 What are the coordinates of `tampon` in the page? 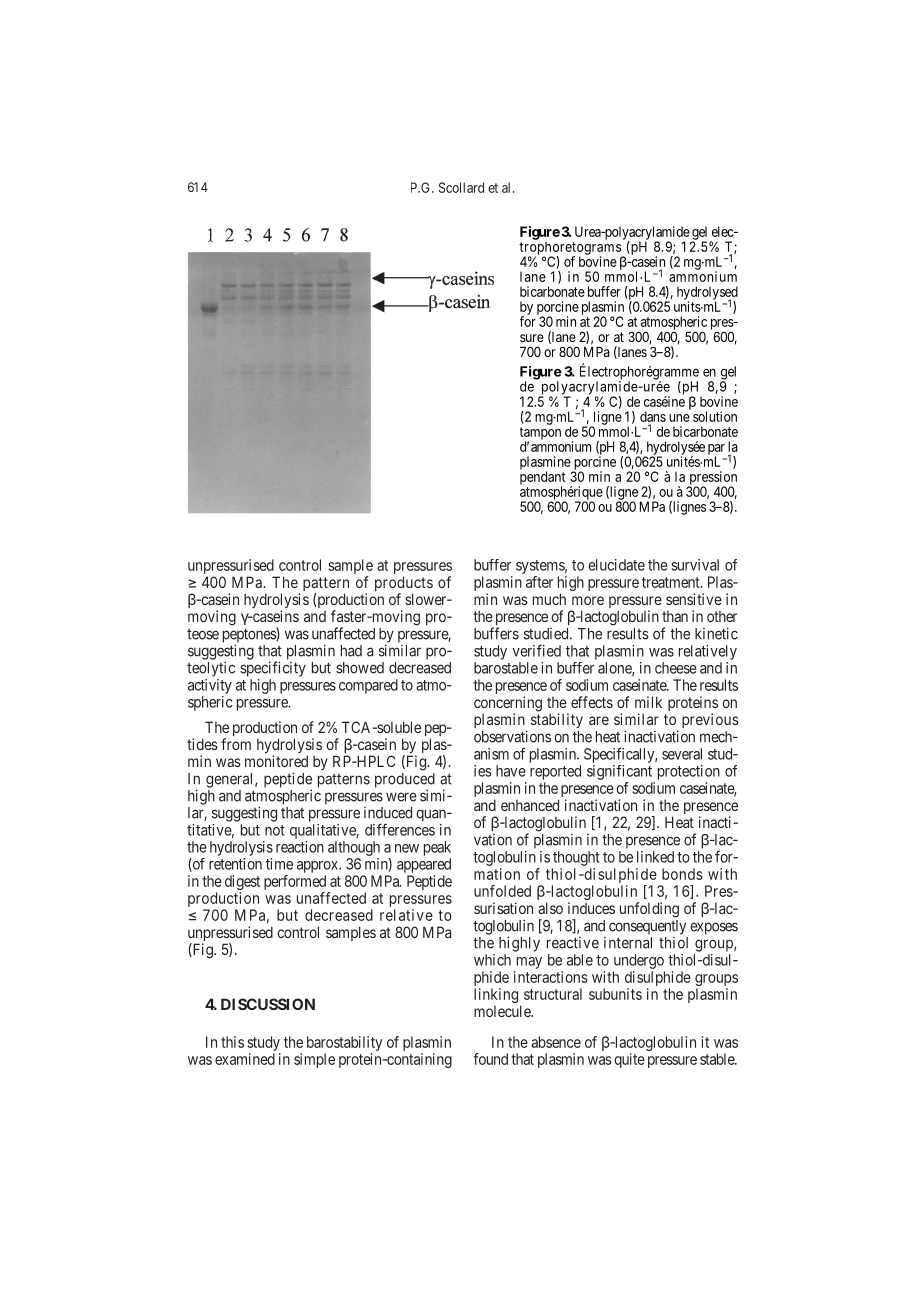 It's located at (540, 434).
